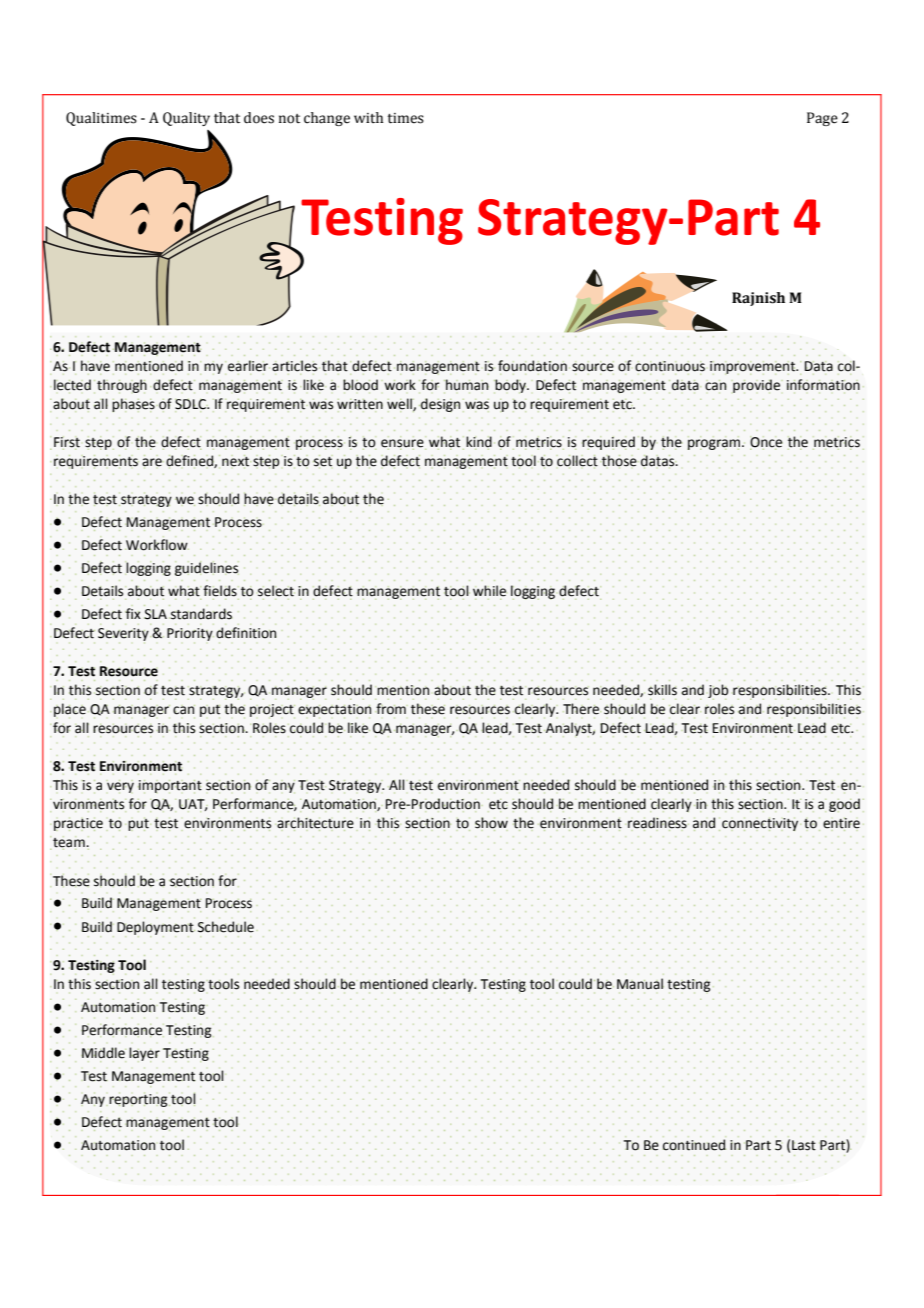 This page has height=1308, width=924. I want to click on SLA, so click(155, 614).
